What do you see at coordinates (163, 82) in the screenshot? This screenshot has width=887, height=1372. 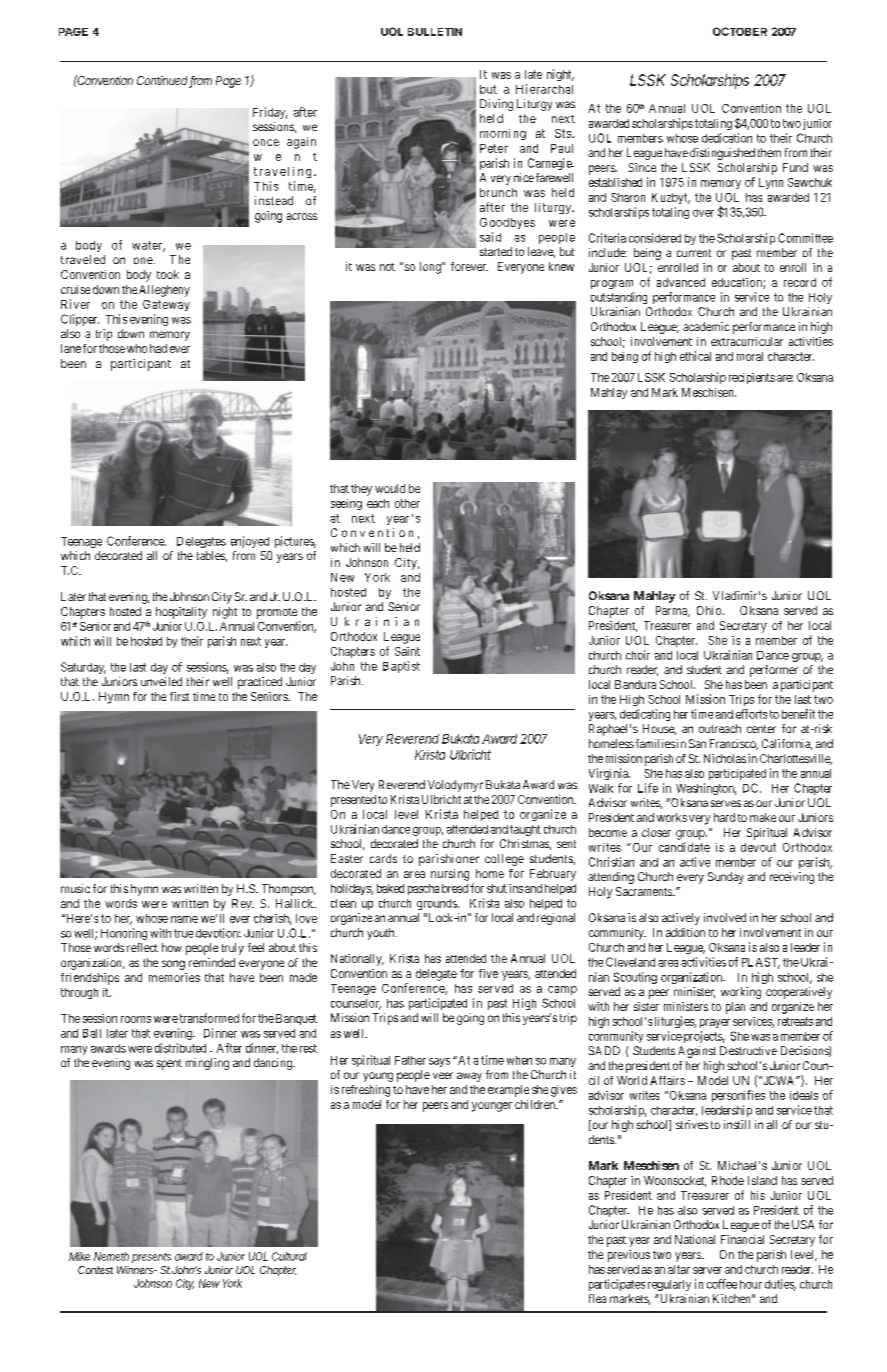 I see `Continued` at bounding box center [163, 82].
